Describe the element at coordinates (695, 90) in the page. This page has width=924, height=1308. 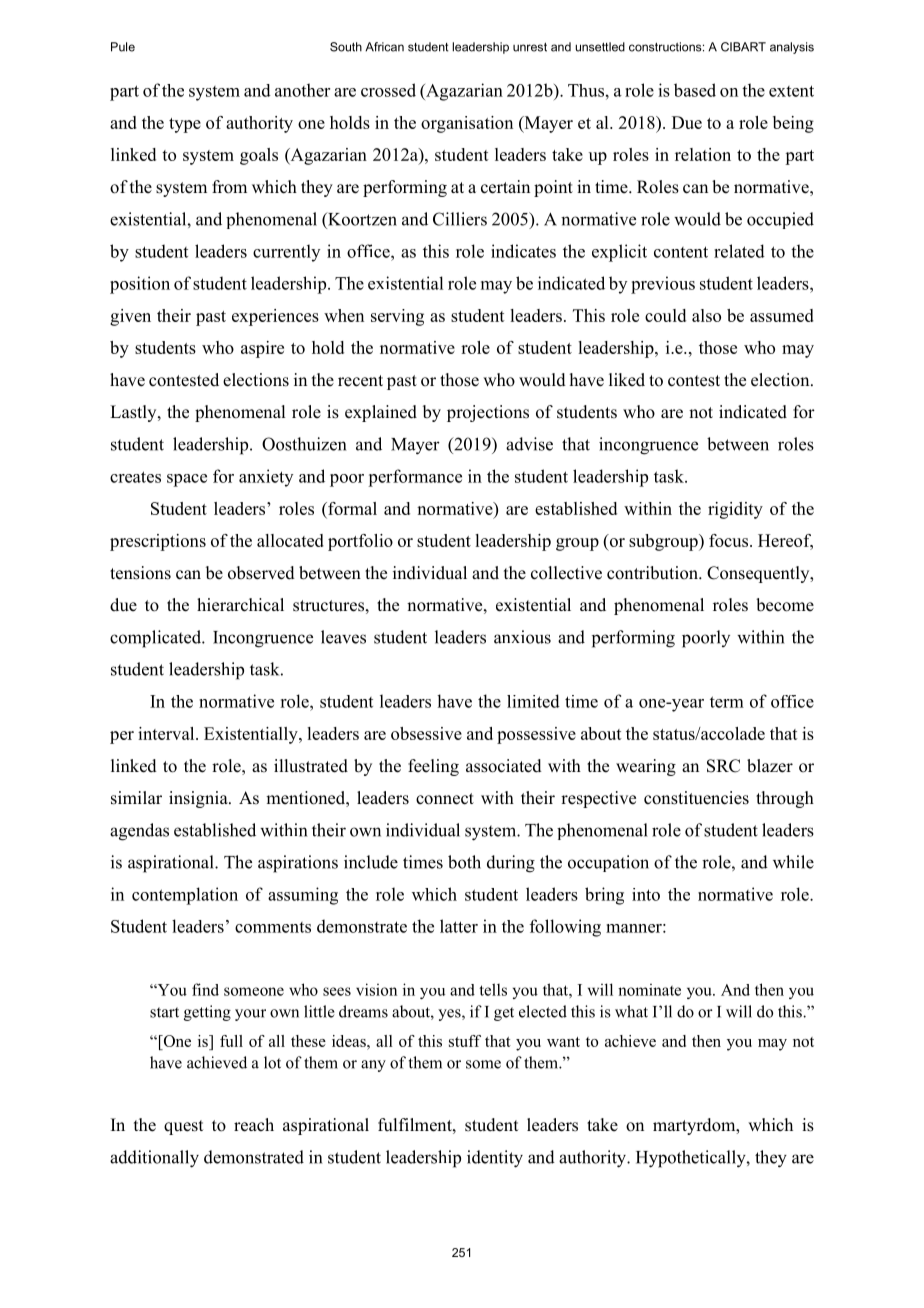
I see `based` at that location.
